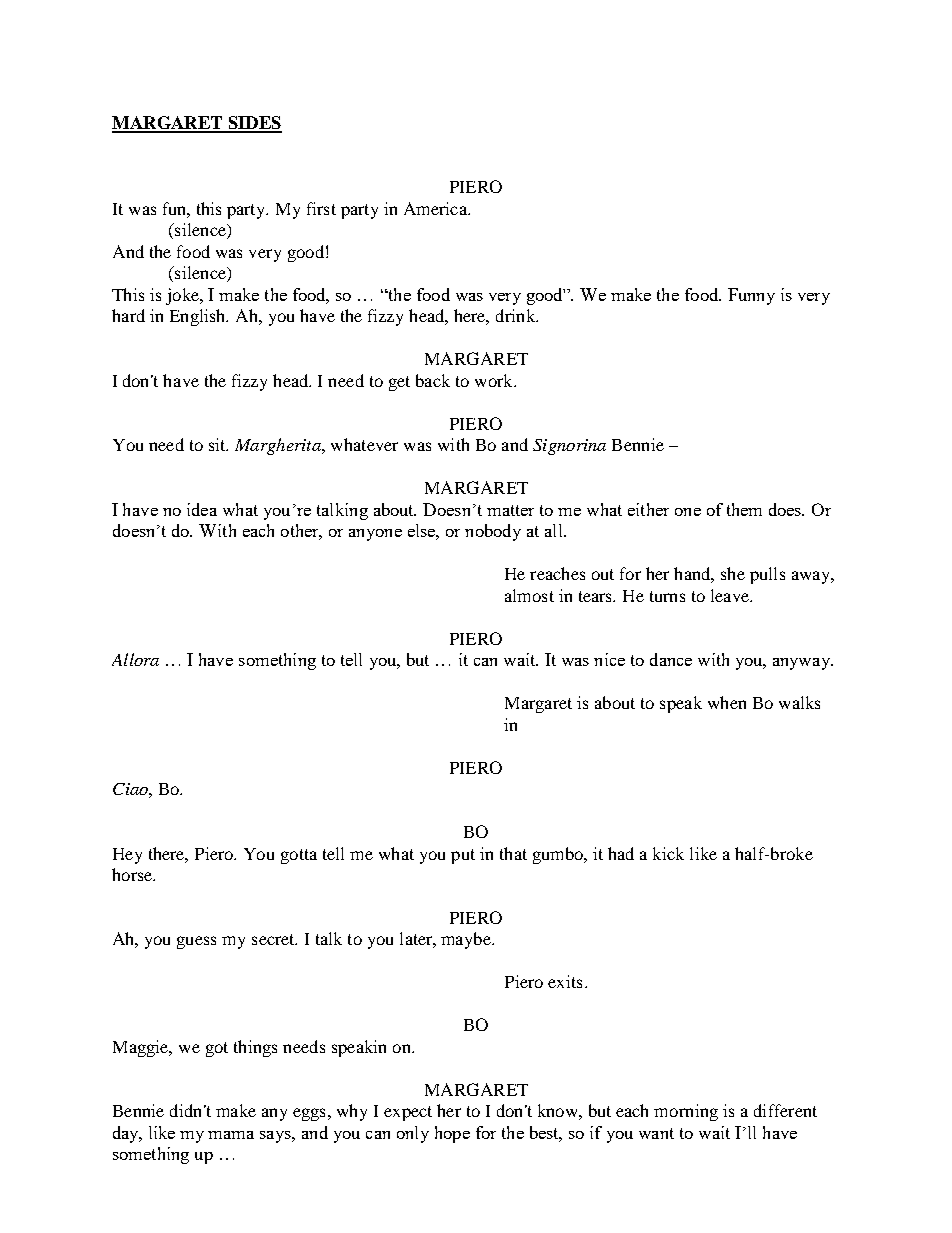 The height and width of the image is (1233, 952). I want to click on SIDES, so click(254, 124).
